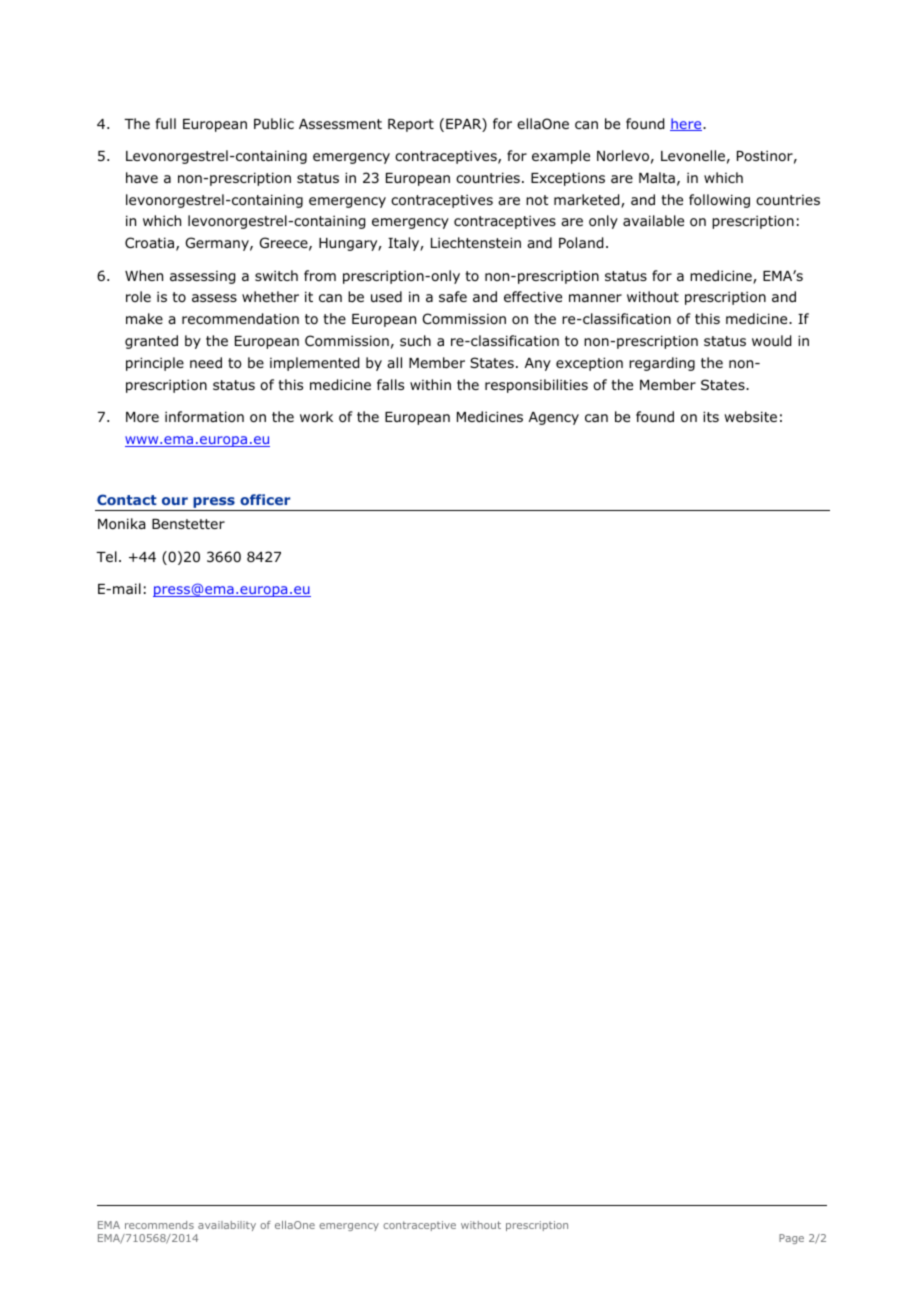 The width and height of the screenshot is (924, 1308). I want to click on within, so click(430, 384).
